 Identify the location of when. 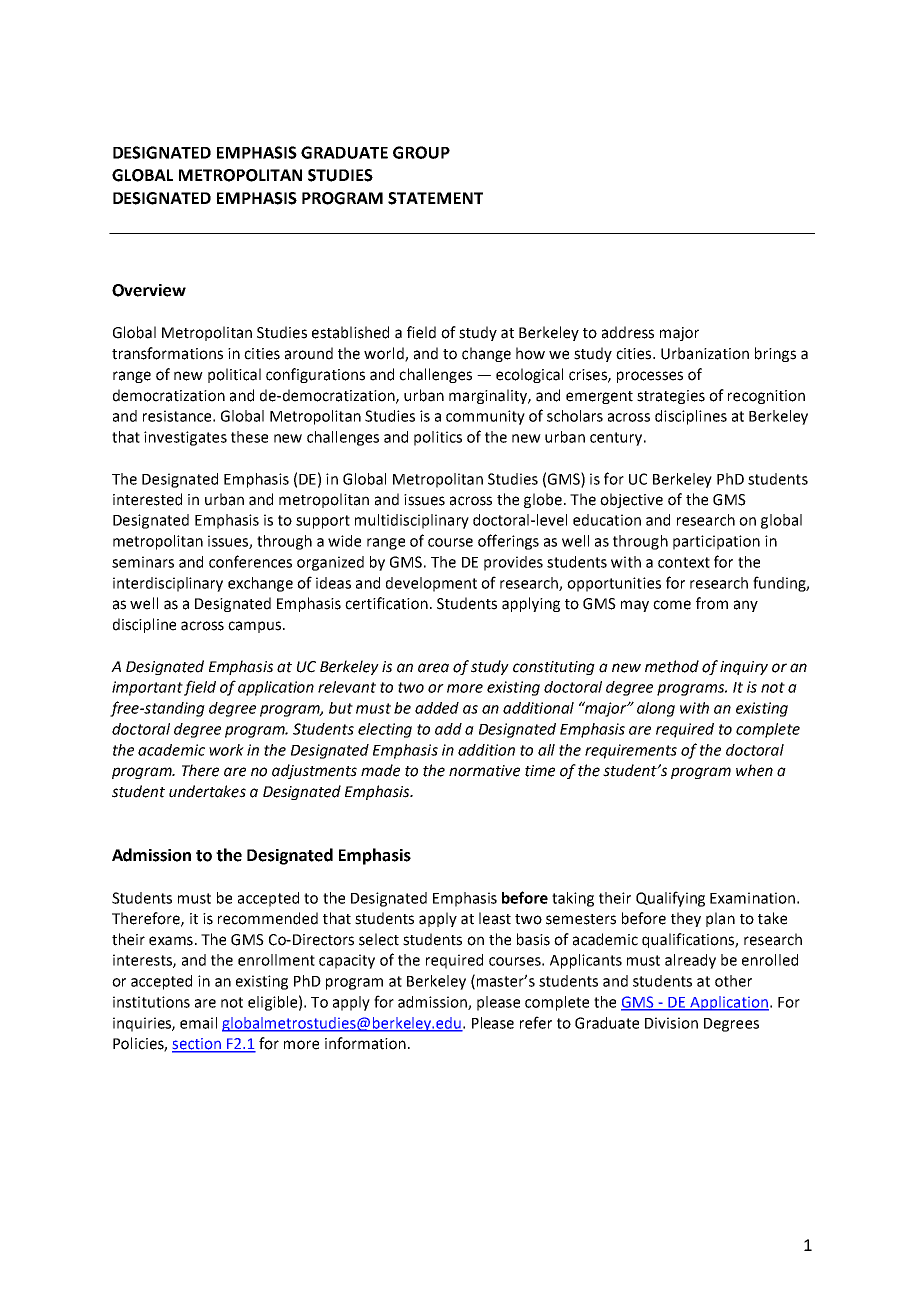
(754, 770).
